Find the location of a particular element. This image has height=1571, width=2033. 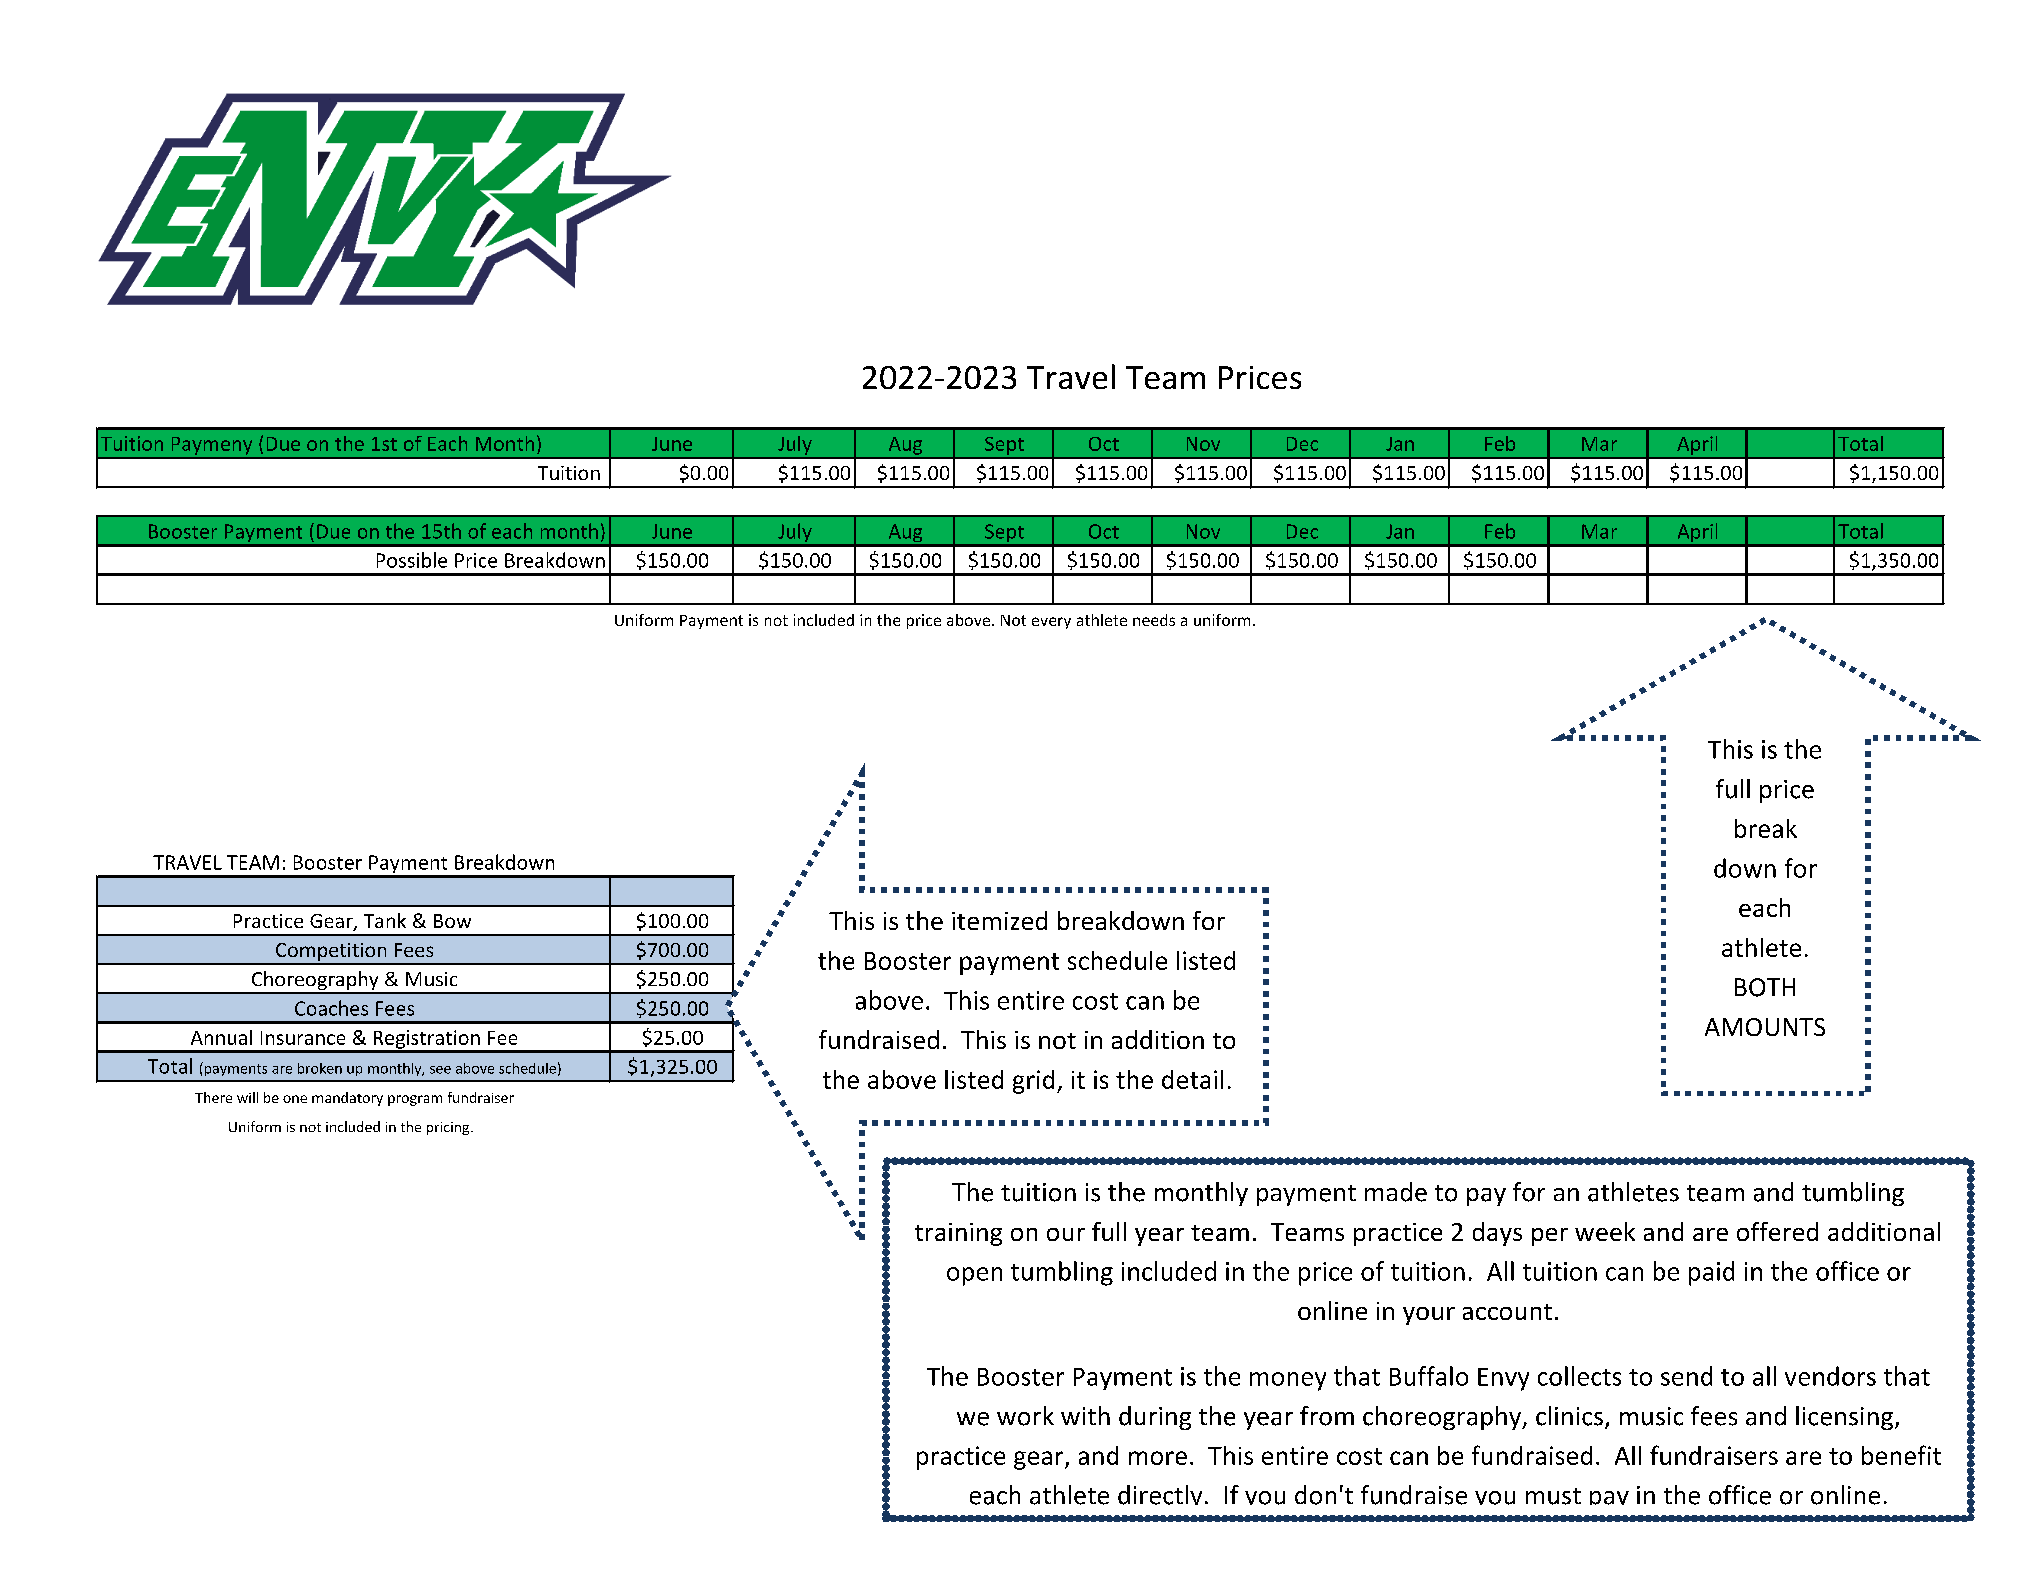

made is located at coordinates (1396, 1192).
